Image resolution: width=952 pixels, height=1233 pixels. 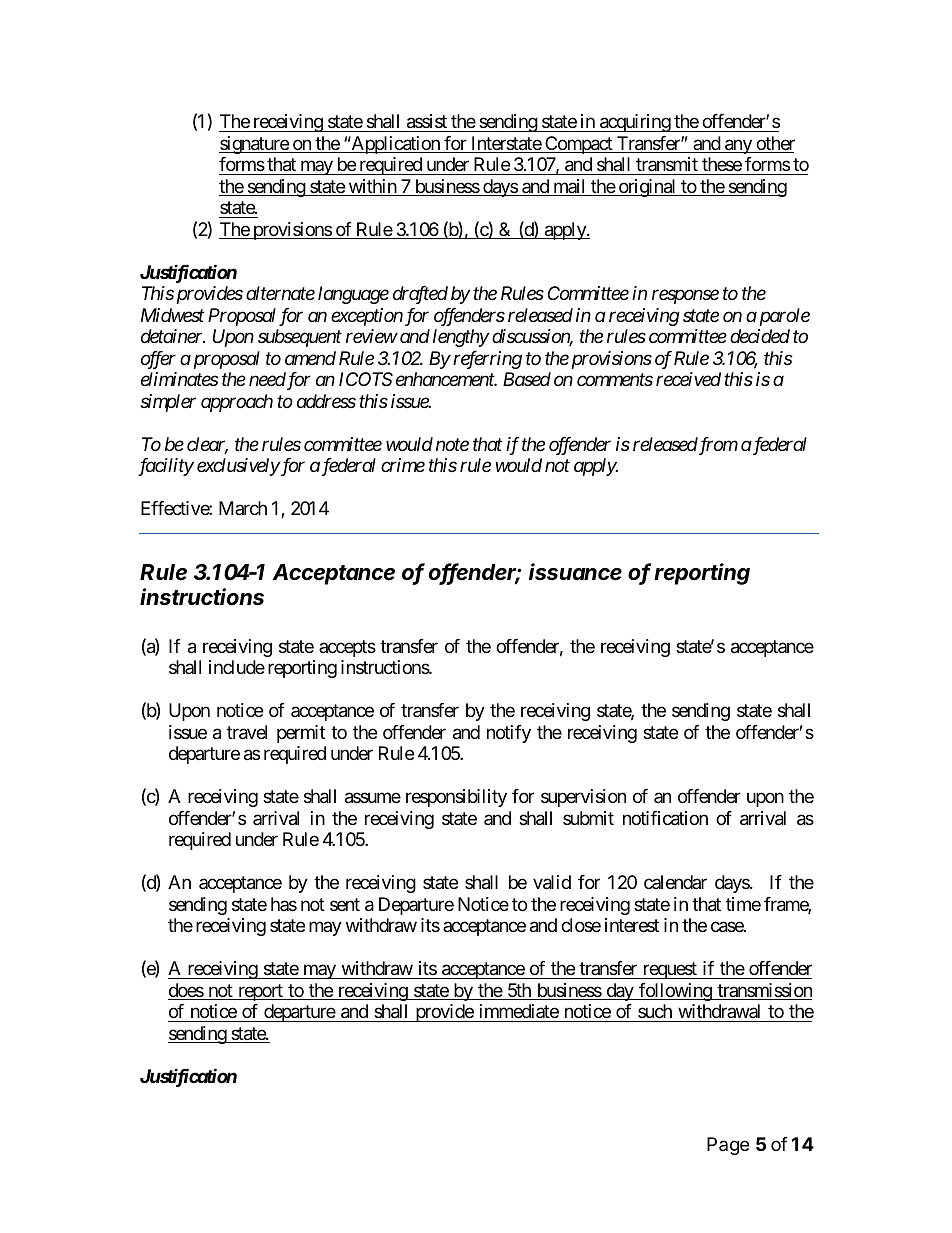 What do you see at coordinates (237, 403) in the document?
I see `approach` at bounding box center [237, 403].
